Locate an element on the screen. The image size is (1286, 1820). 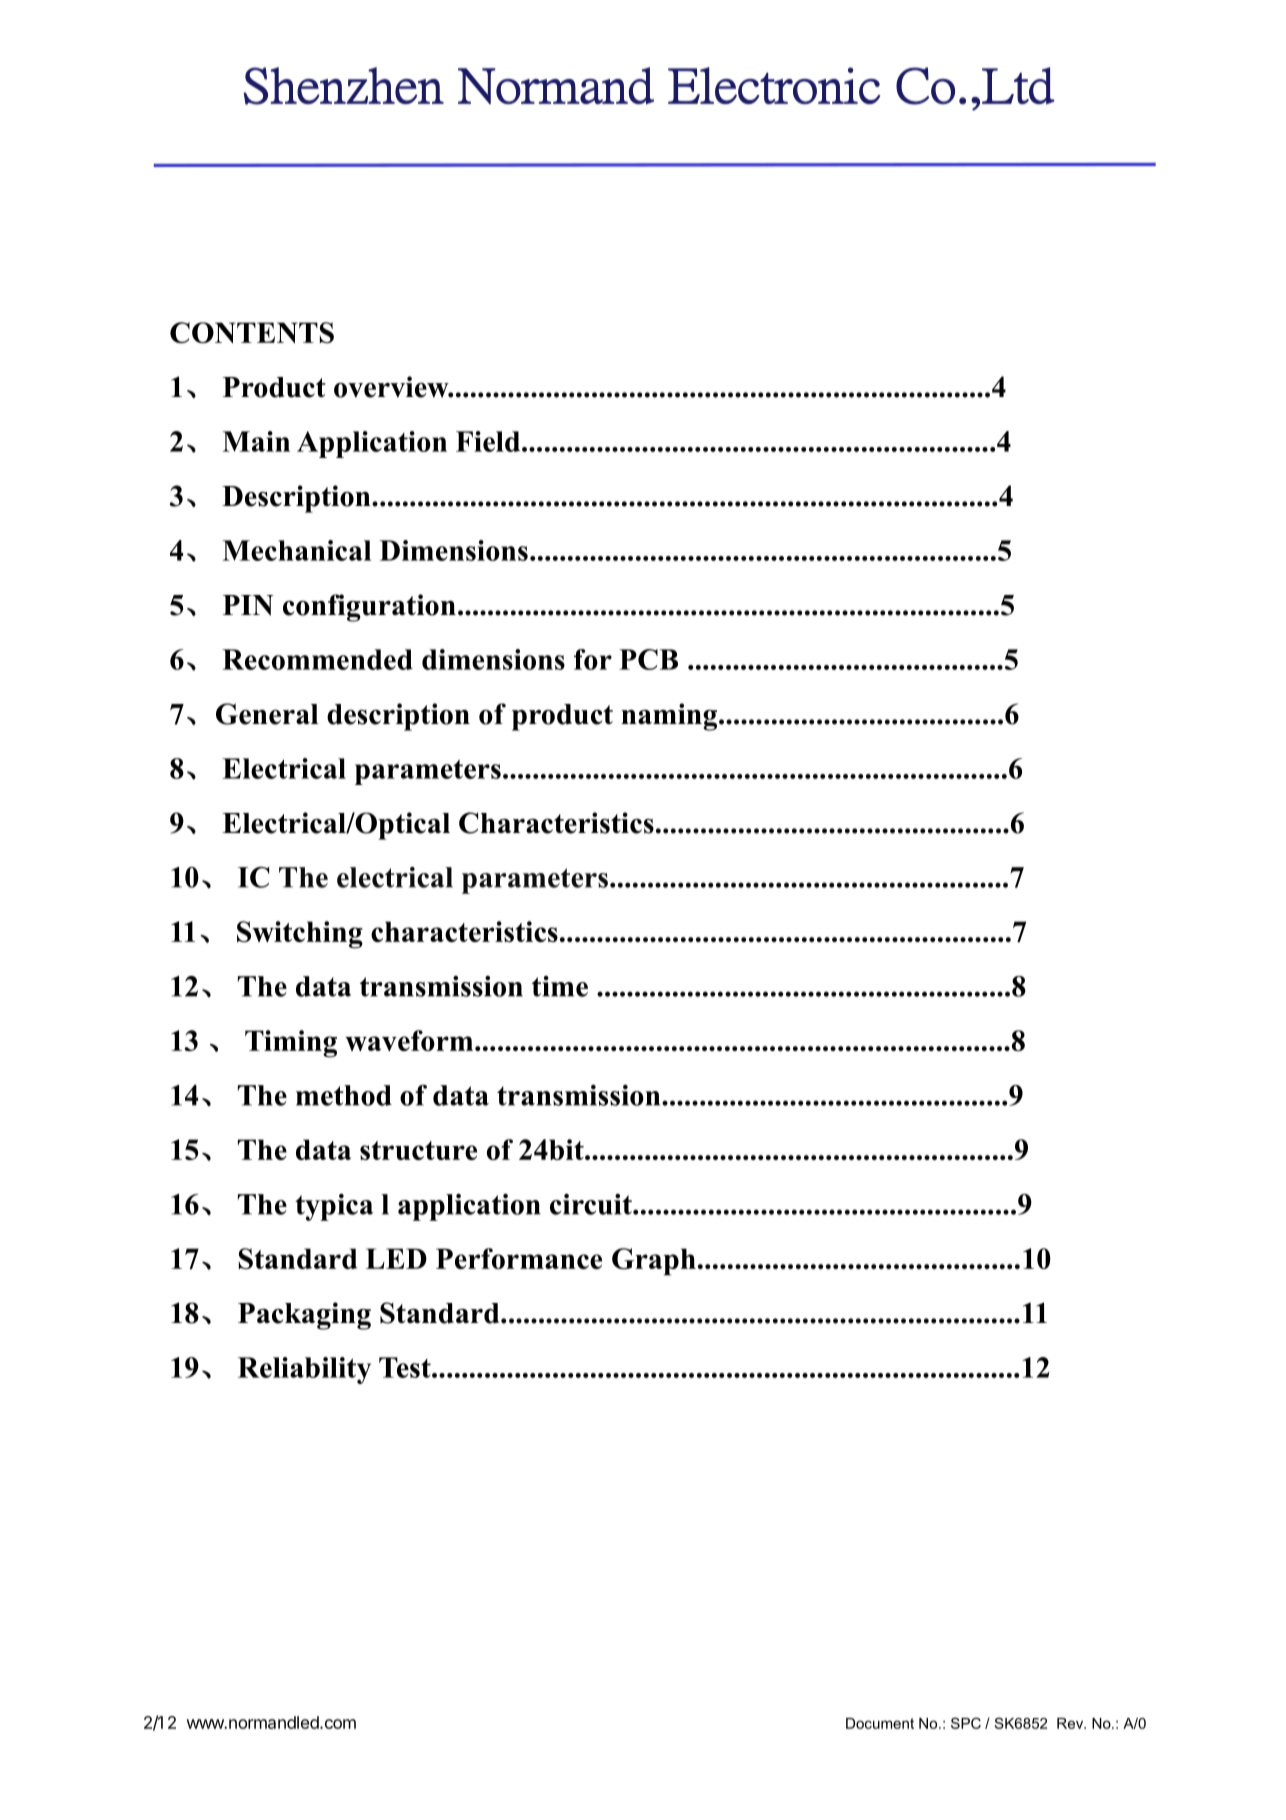
Switching is located at coordinates (300, 935).
